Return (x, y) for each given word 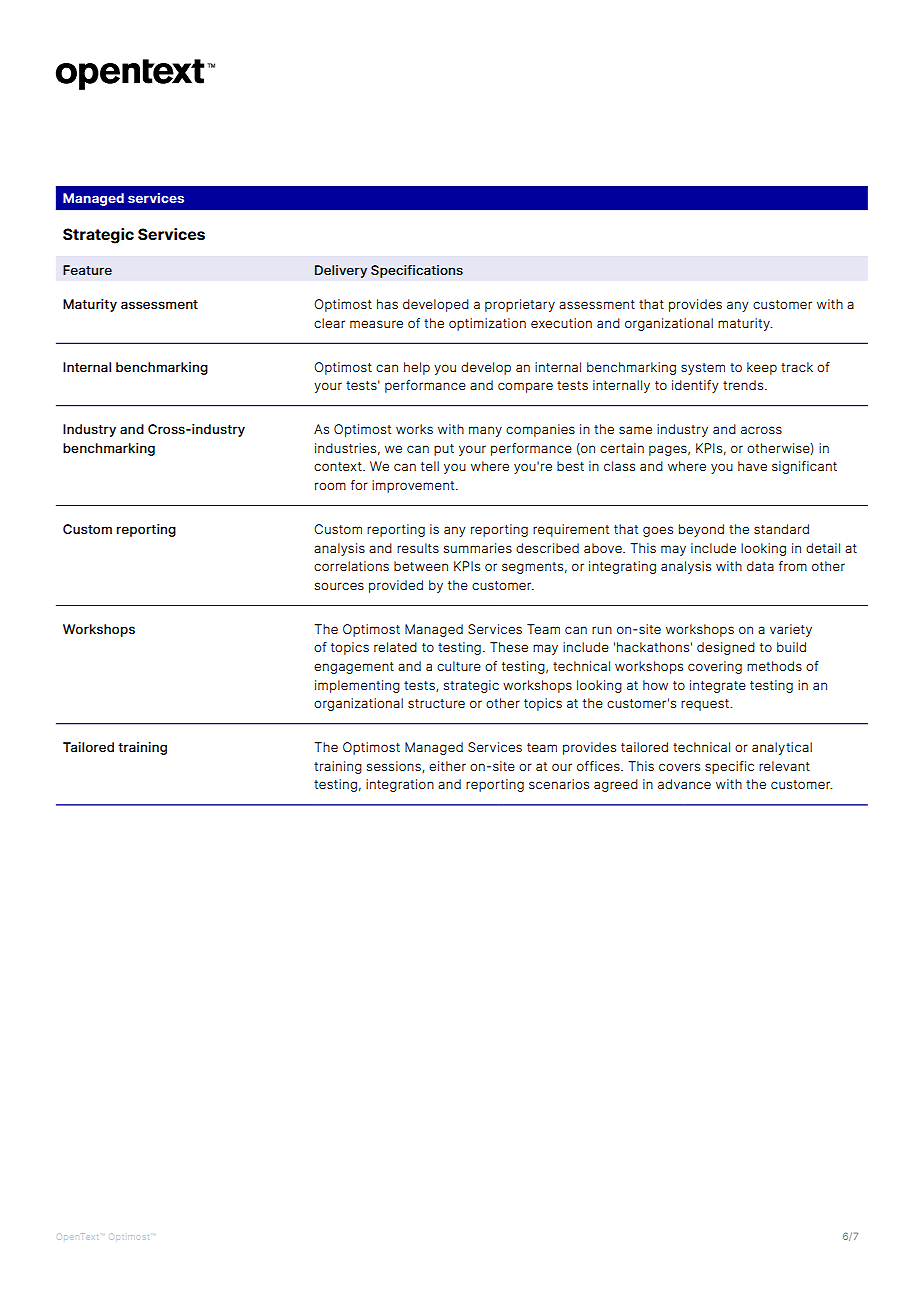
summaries (478, 548)
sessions (395, 767)
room (330, 486)
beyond (701, 530)
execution (561, 323)
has (387, 304)
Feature (87, 270)
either (447, 766)
